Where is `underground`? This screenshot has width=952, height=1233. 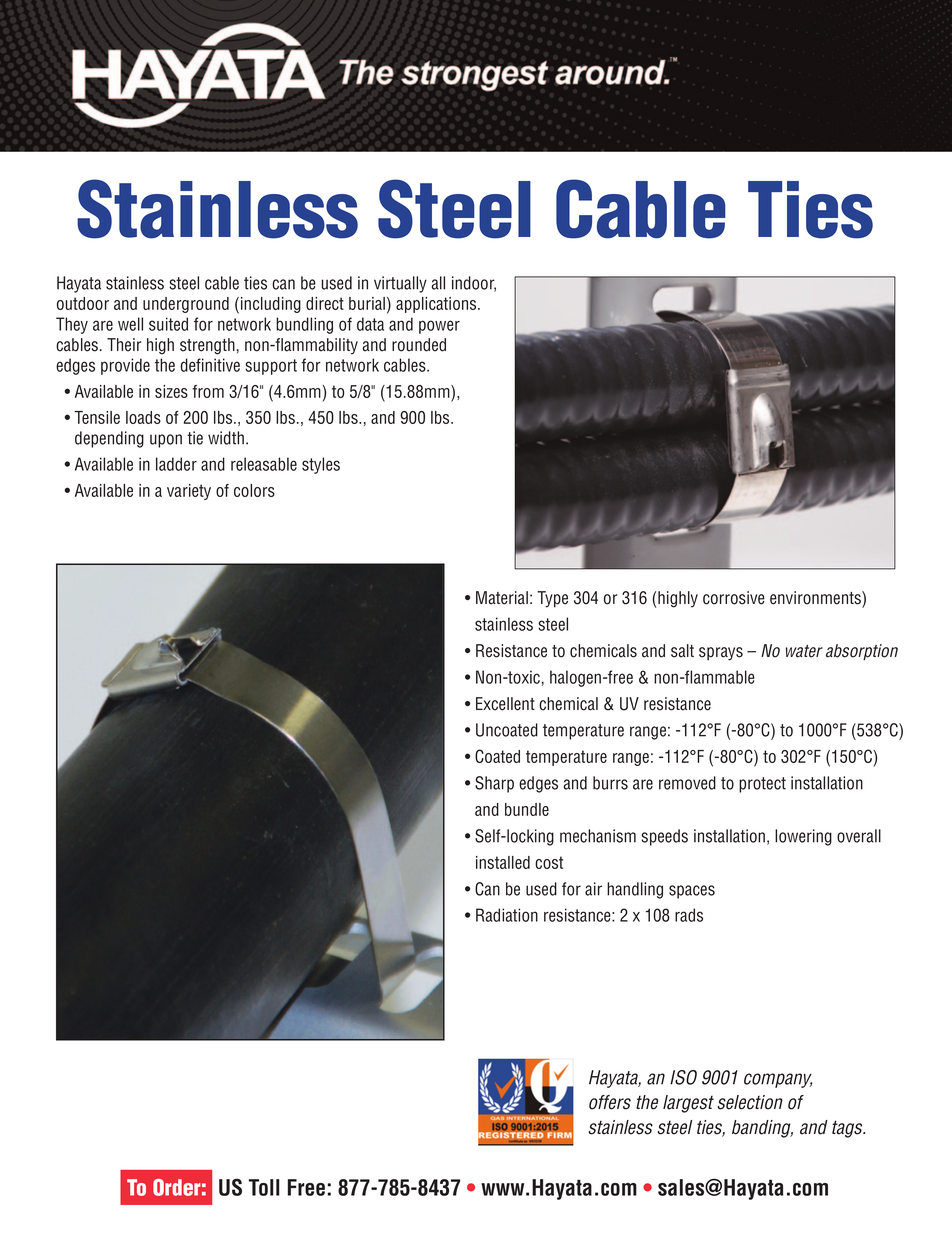 underground is located at coordinates (186, 305).
